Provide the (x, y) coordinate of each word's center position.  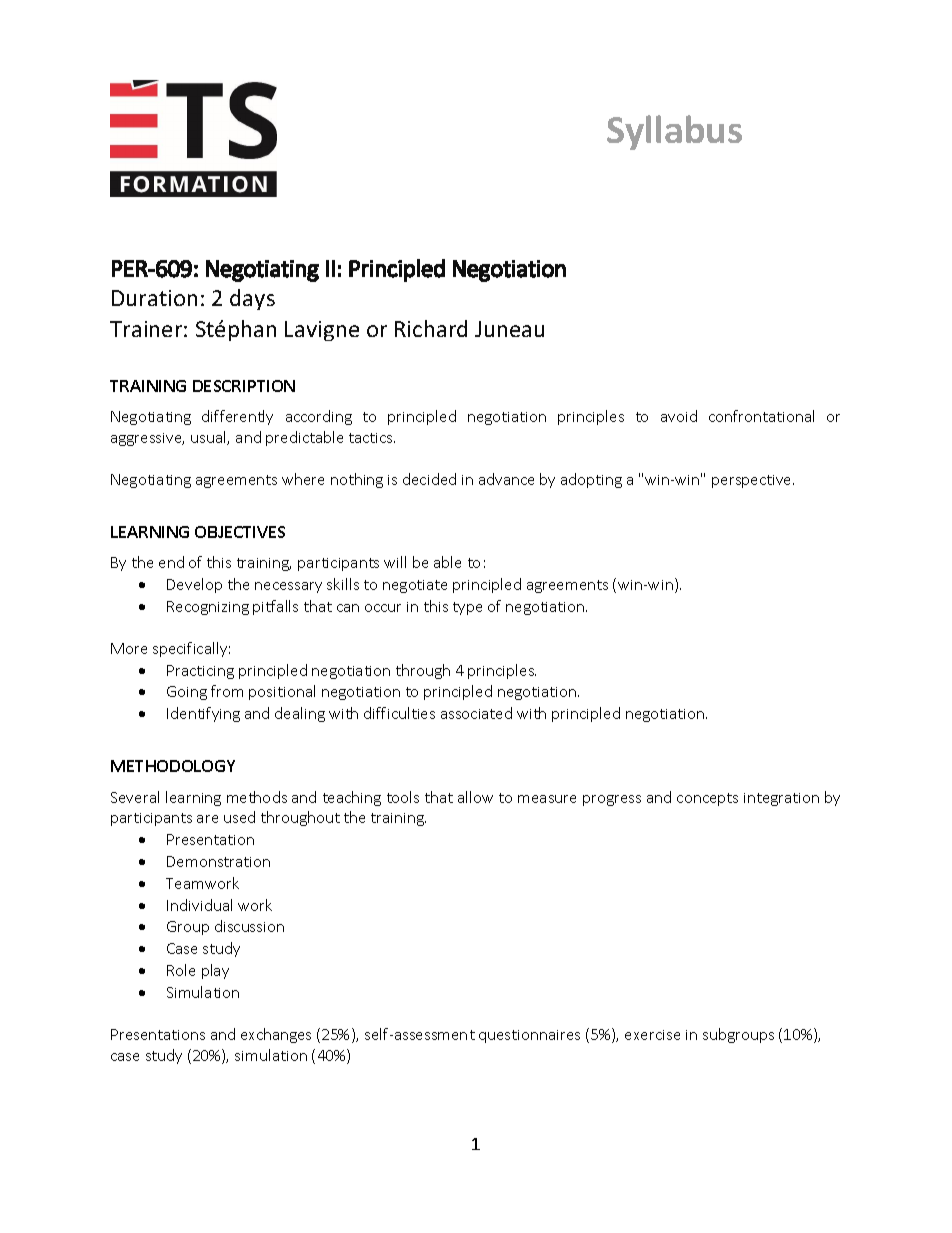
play (215, 971)
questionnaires (529, 1036)
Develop (194, 585)
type (467, 608)
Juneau (509, 329)
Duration (154, 298)
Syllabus (674, 132)
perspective (753, 481)
